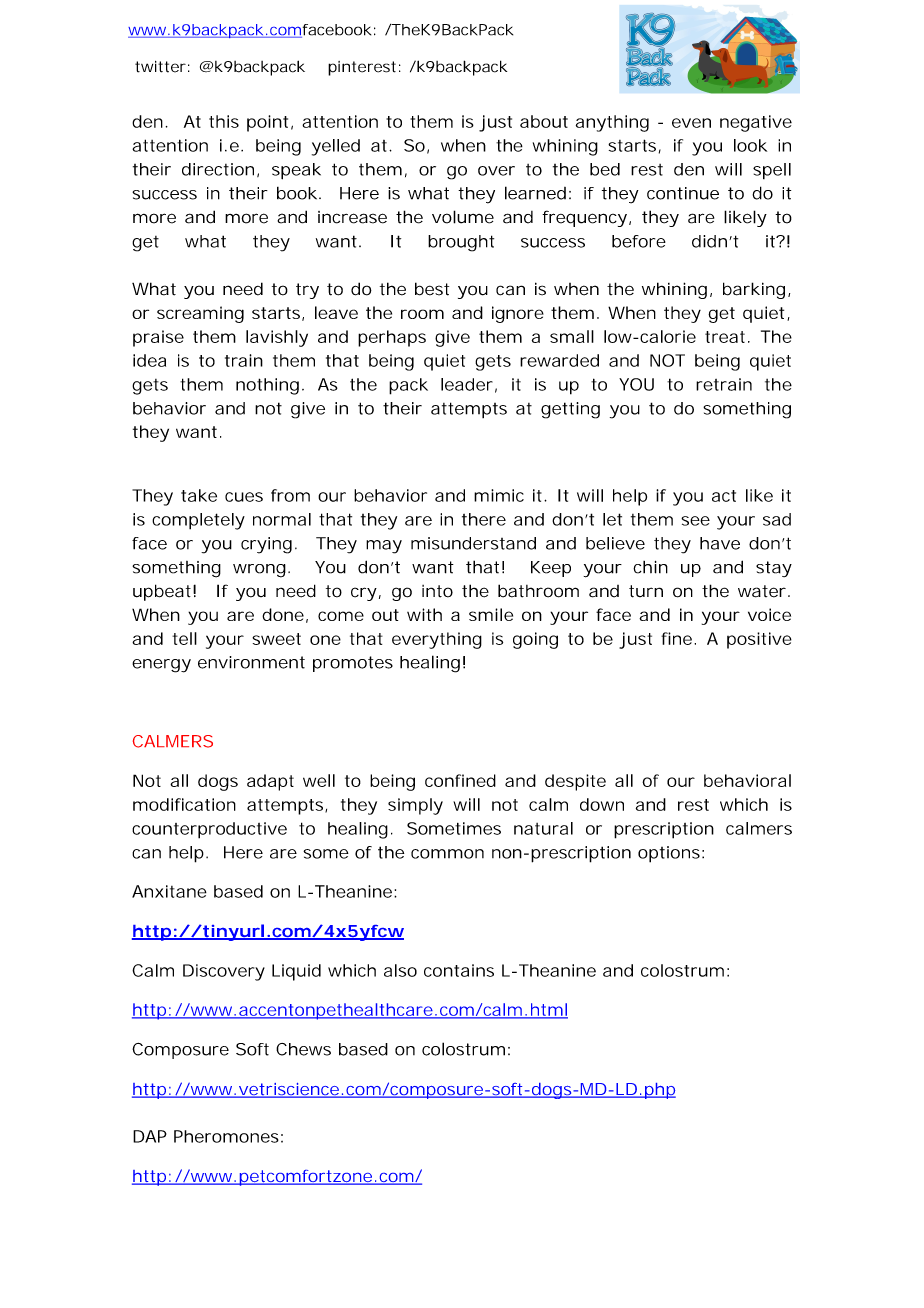 Image resolution: width=924 pixels, height=1308 pixels. What do you see at coordinates (602, 804) in the screenshot?
I see `down` at bounding box center [602, 804].
